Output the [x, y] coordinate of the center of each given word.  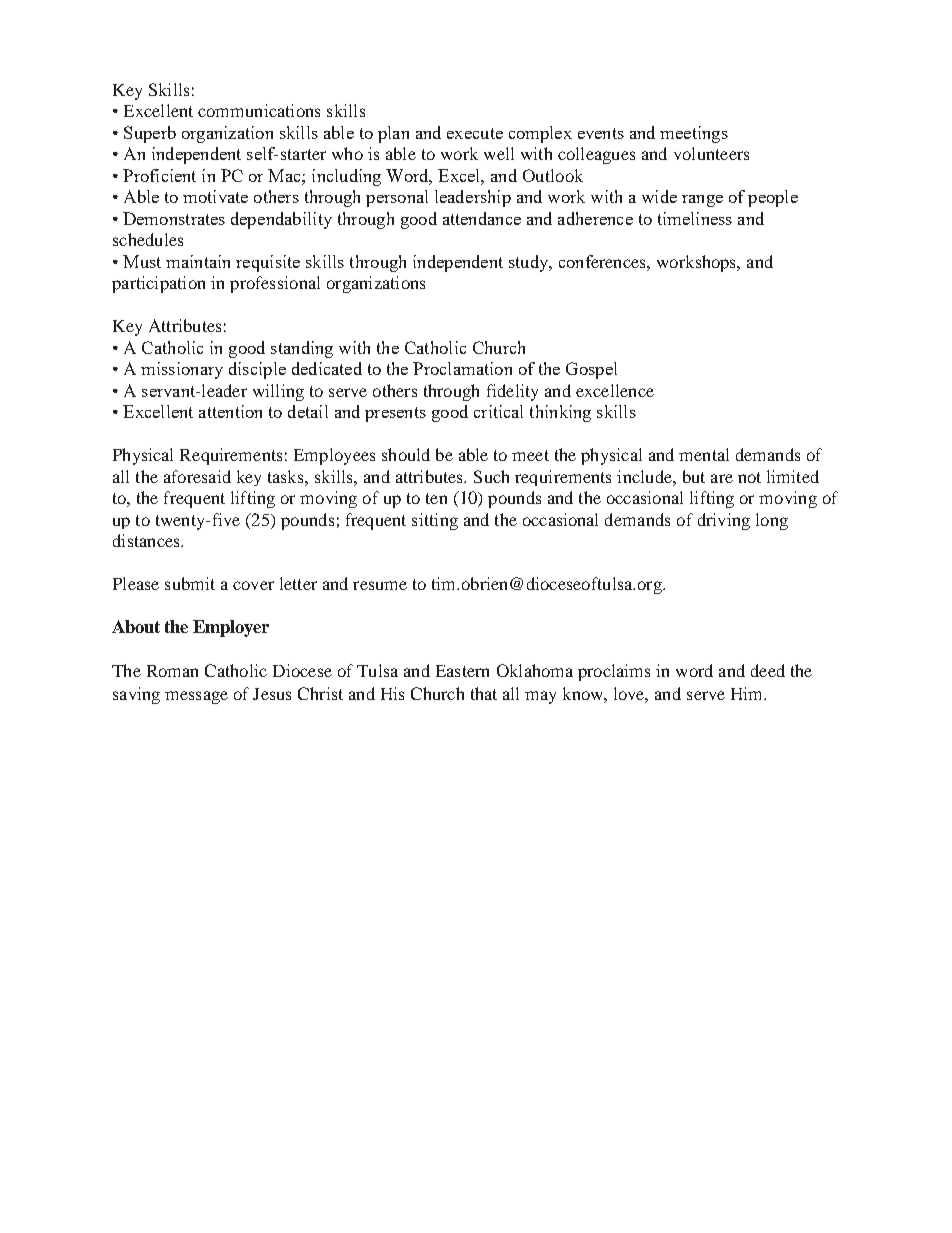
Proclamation [462, 368]
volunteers [711, 153]
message [196, 697]
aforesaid [197, 476]
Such [491, 476]
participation [158, 284]
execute [475, 133]
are [722, 478]
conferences [603, 261]
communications [259, 110]
